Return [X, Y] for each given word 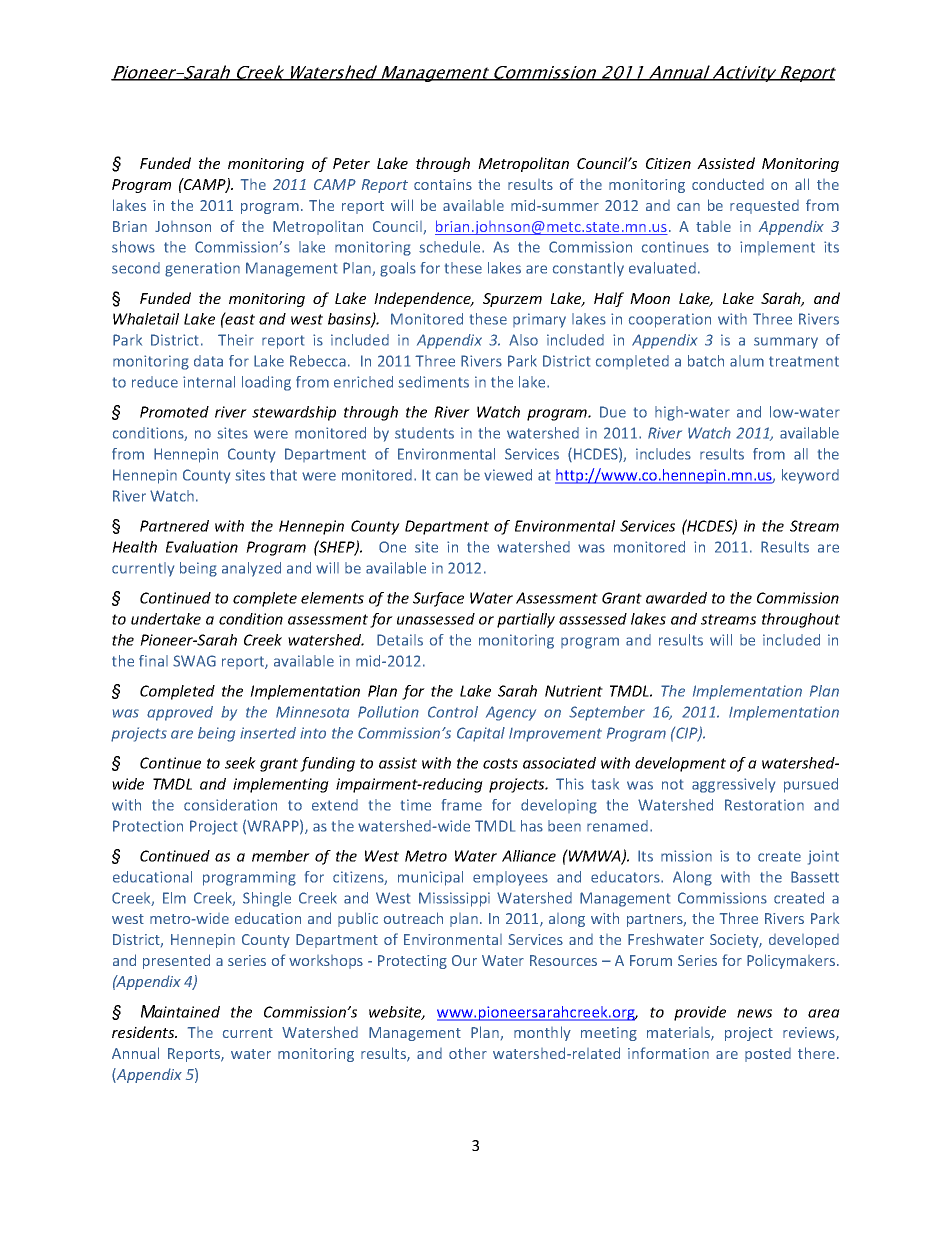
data [208, 361]
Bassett [815, 877]
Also [523, 340]
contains [443, 184]
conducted [728, 184]
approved [180, 713]
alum [747, 361]
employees [510, 878]
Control [453, 712]
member [281, 856]
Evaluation [202, 547]
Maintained [180, 1011]
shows [133, 247]
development [680, 764]
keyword [810, 476]
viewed [508, 475]
